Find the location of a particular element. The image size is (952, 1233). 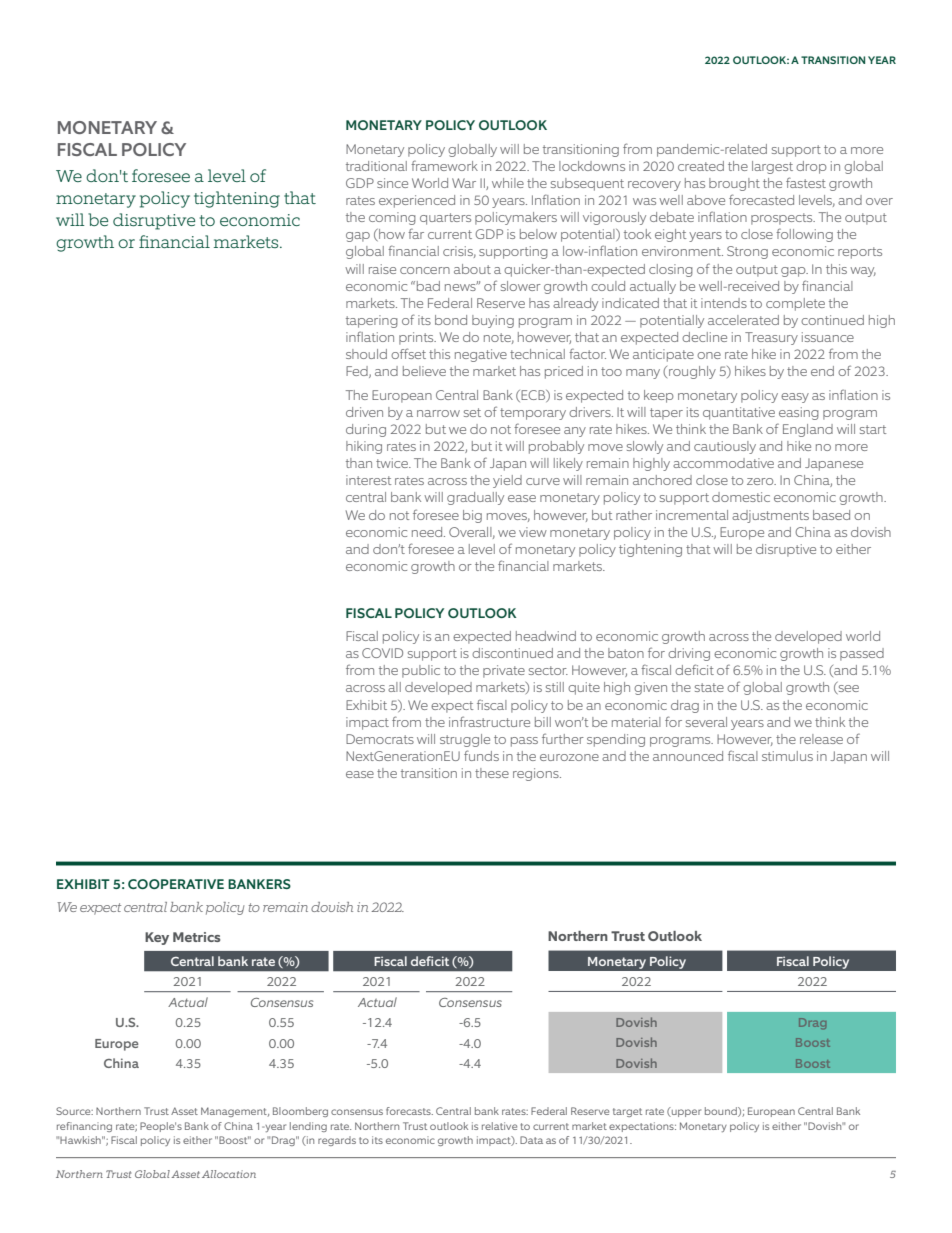

traditional is located at coordinates (376, 166).
